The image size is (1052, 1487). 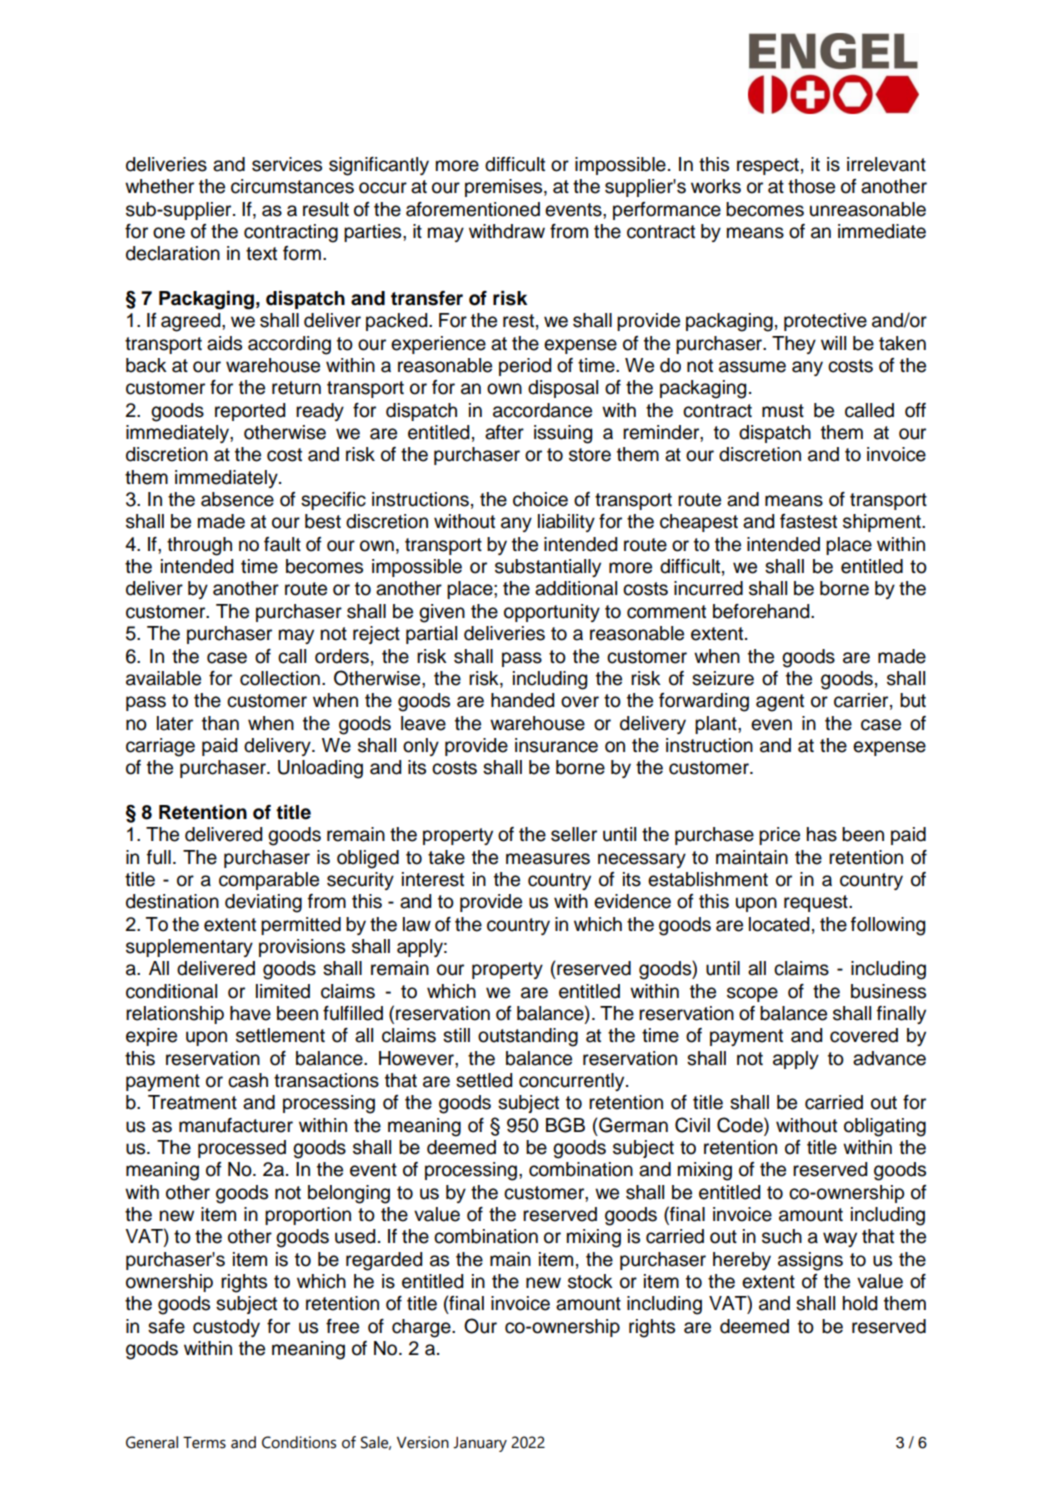 What do you see at coordinates (204, 1442) in the document?
I see `Terms` at bounding box center [204, 1442].
